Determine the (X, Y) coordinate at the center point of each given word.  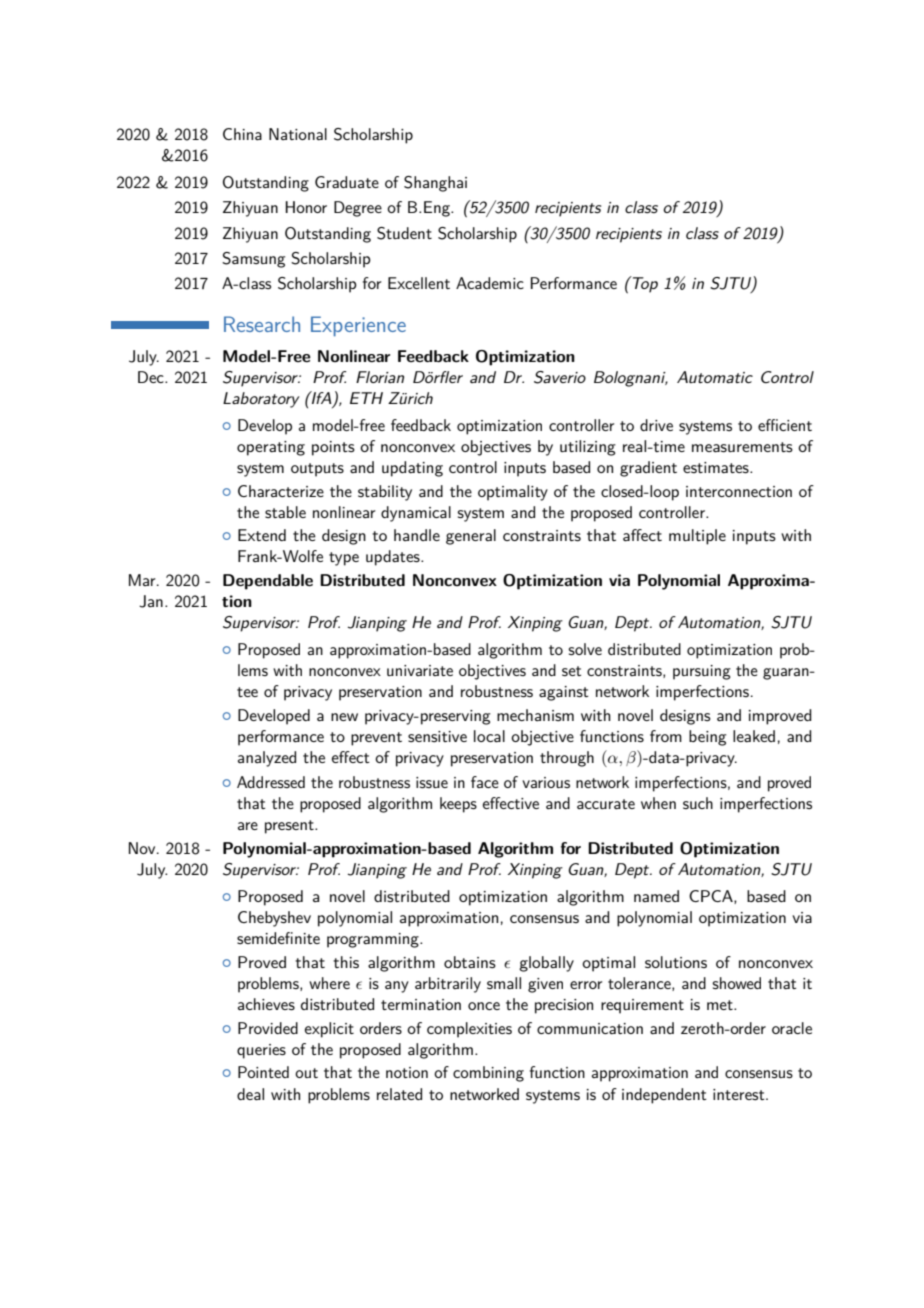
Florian (380, 377)
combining (488, 1074)
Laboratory (261, 400)
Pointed (263, 1072)
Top (644, 284)
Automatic (715, 377)
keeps (458, 805)
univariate (420, 670)
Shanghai (435, 184)
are (248, 826)
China (242, 134)
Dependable (268, 582)
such (698, 803)
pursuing (702, 672)
